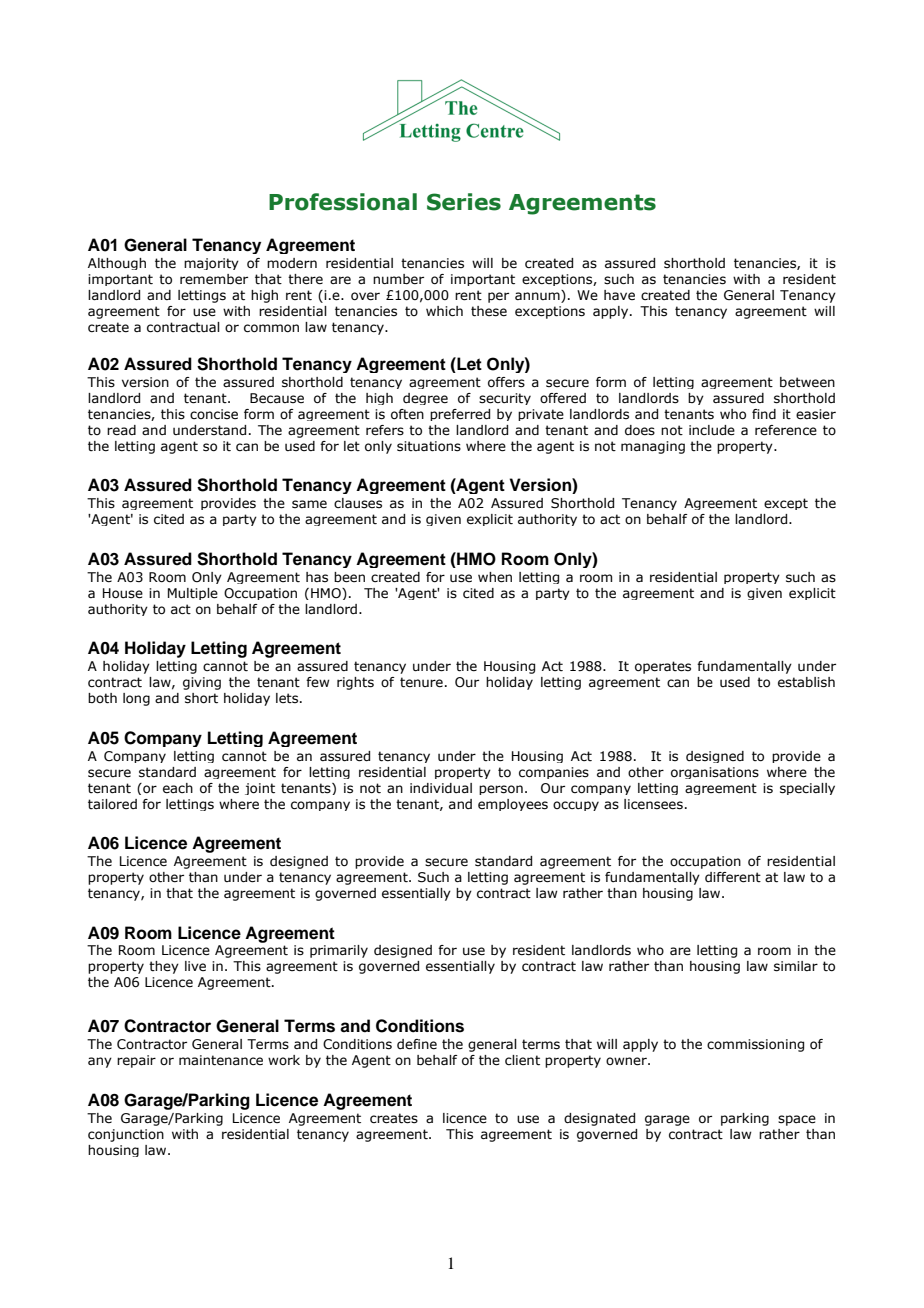 Image resolution: width=924 pixels, height=1308 pixels. Describe the element at coordinates (126, 1135) in the page. I see `conjunction` at that location.
